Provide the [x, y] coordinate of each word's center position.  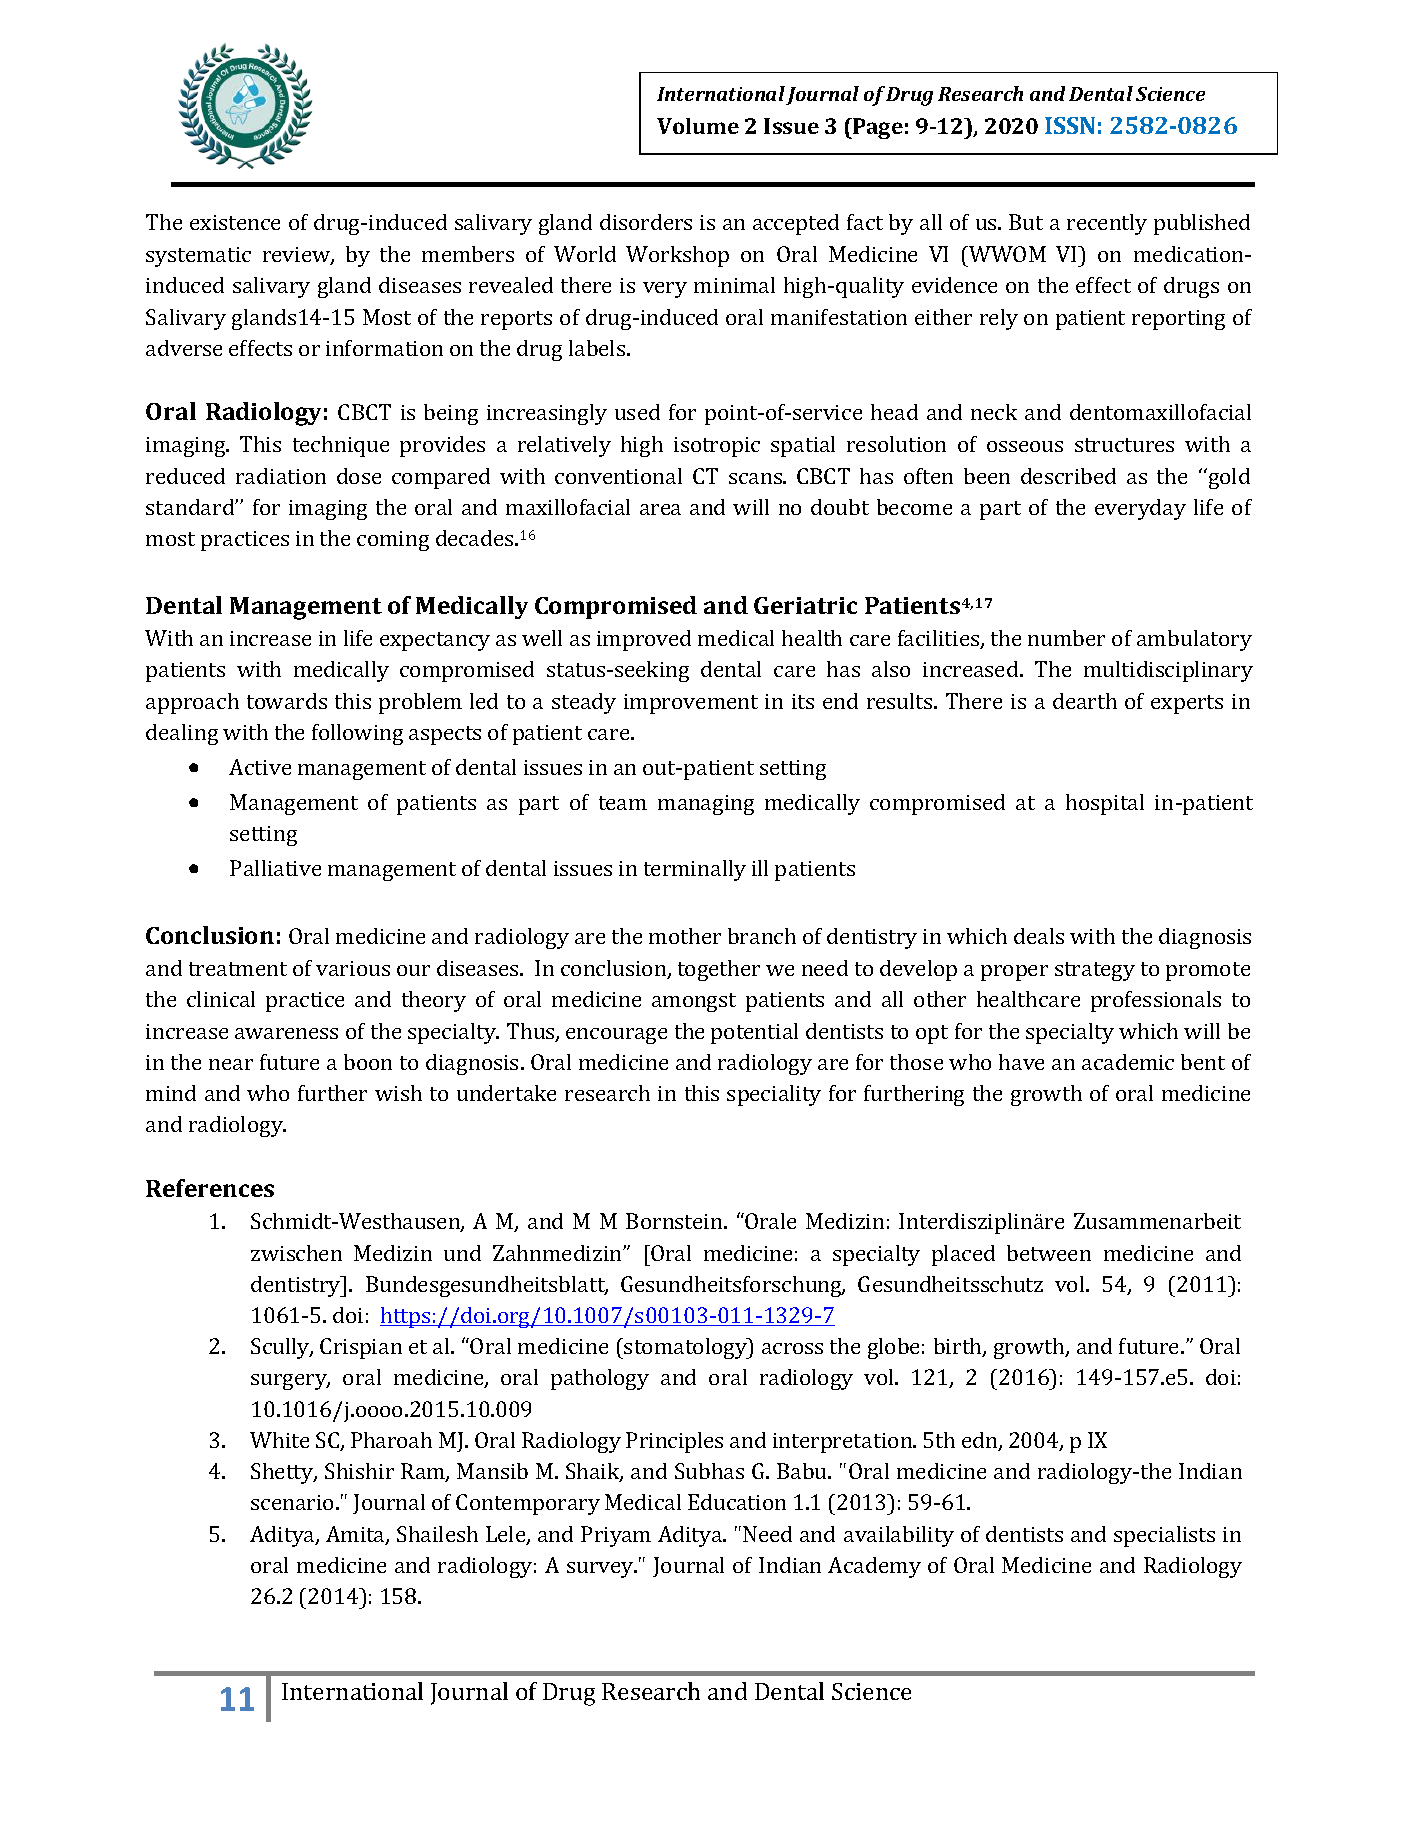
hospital [1105, 804]
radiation [281, 476]
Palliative [275, 868]
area [660, 509]
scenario [292, 1502]
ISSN [1070, 125]
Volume [698, 126]
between [1049, 1253]
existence [235, 222]
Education [737, 1502]
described [1068, 476]
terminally [695, 870]
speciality [774, 1095]
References [210, 1188]
